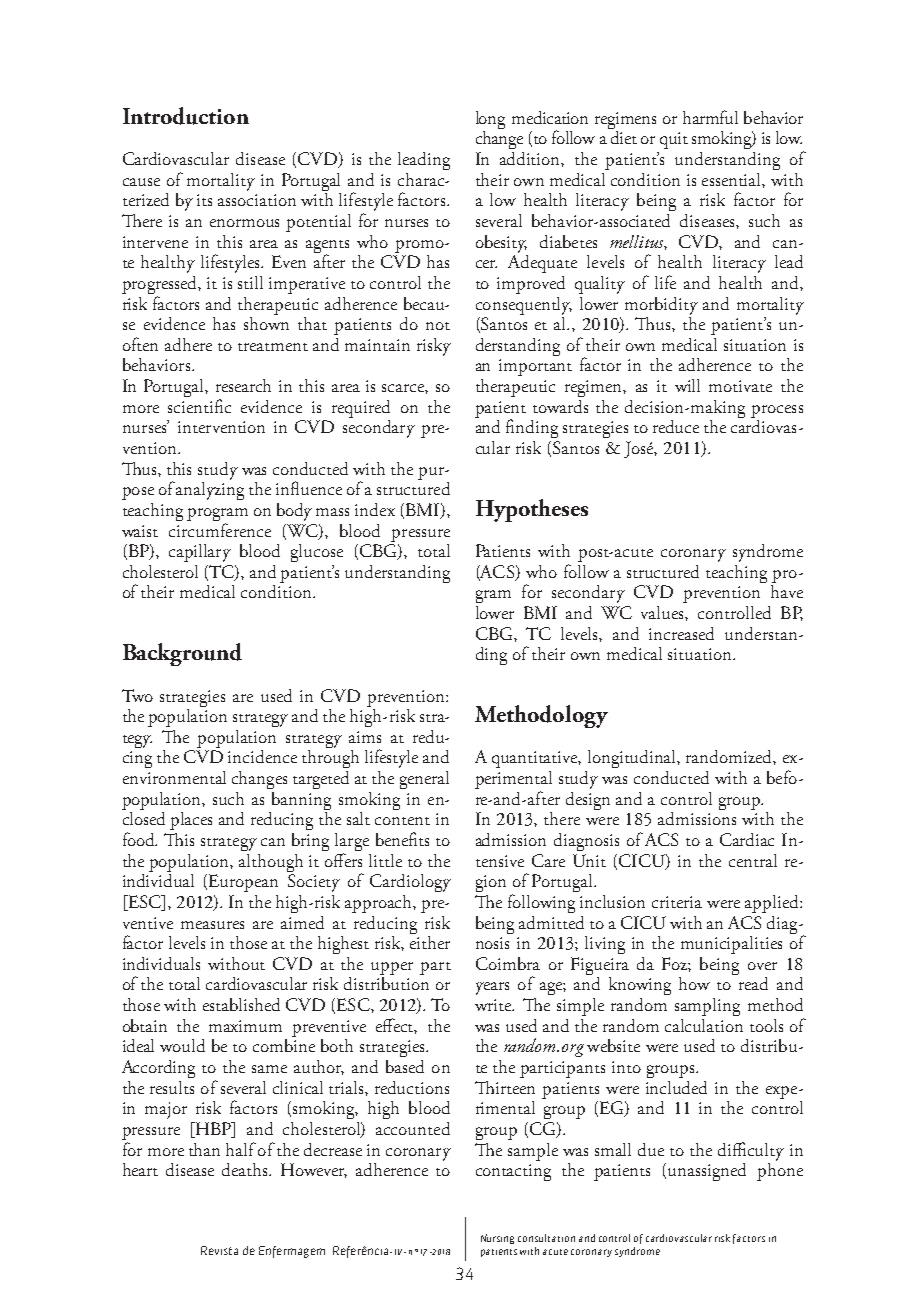  What do you see at coordinates (731, 945) in the document?
I see `municipalities` at bounding box center [731, 945].
